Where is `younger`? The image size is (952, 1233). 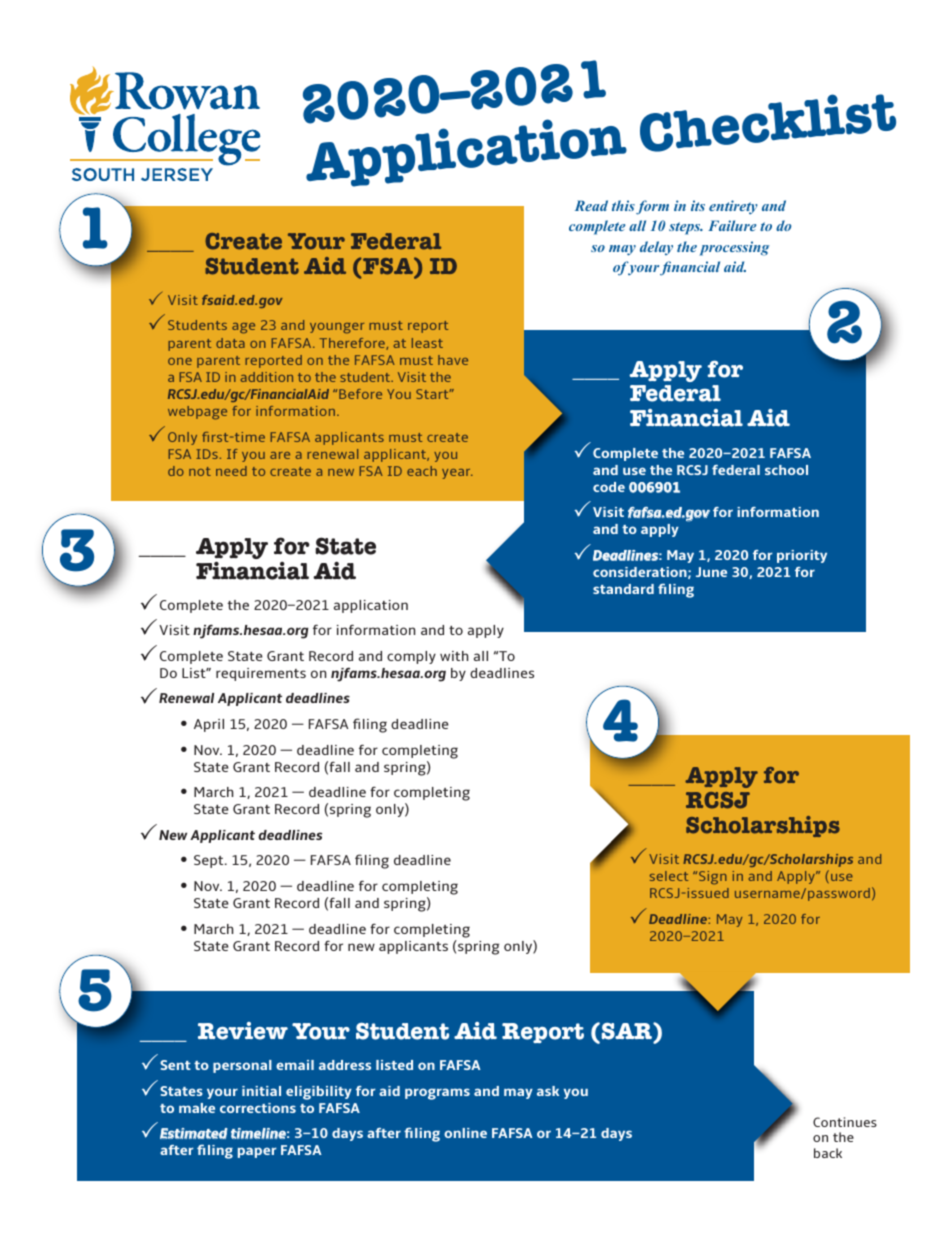 younger is located at coordinates (337, 328).
